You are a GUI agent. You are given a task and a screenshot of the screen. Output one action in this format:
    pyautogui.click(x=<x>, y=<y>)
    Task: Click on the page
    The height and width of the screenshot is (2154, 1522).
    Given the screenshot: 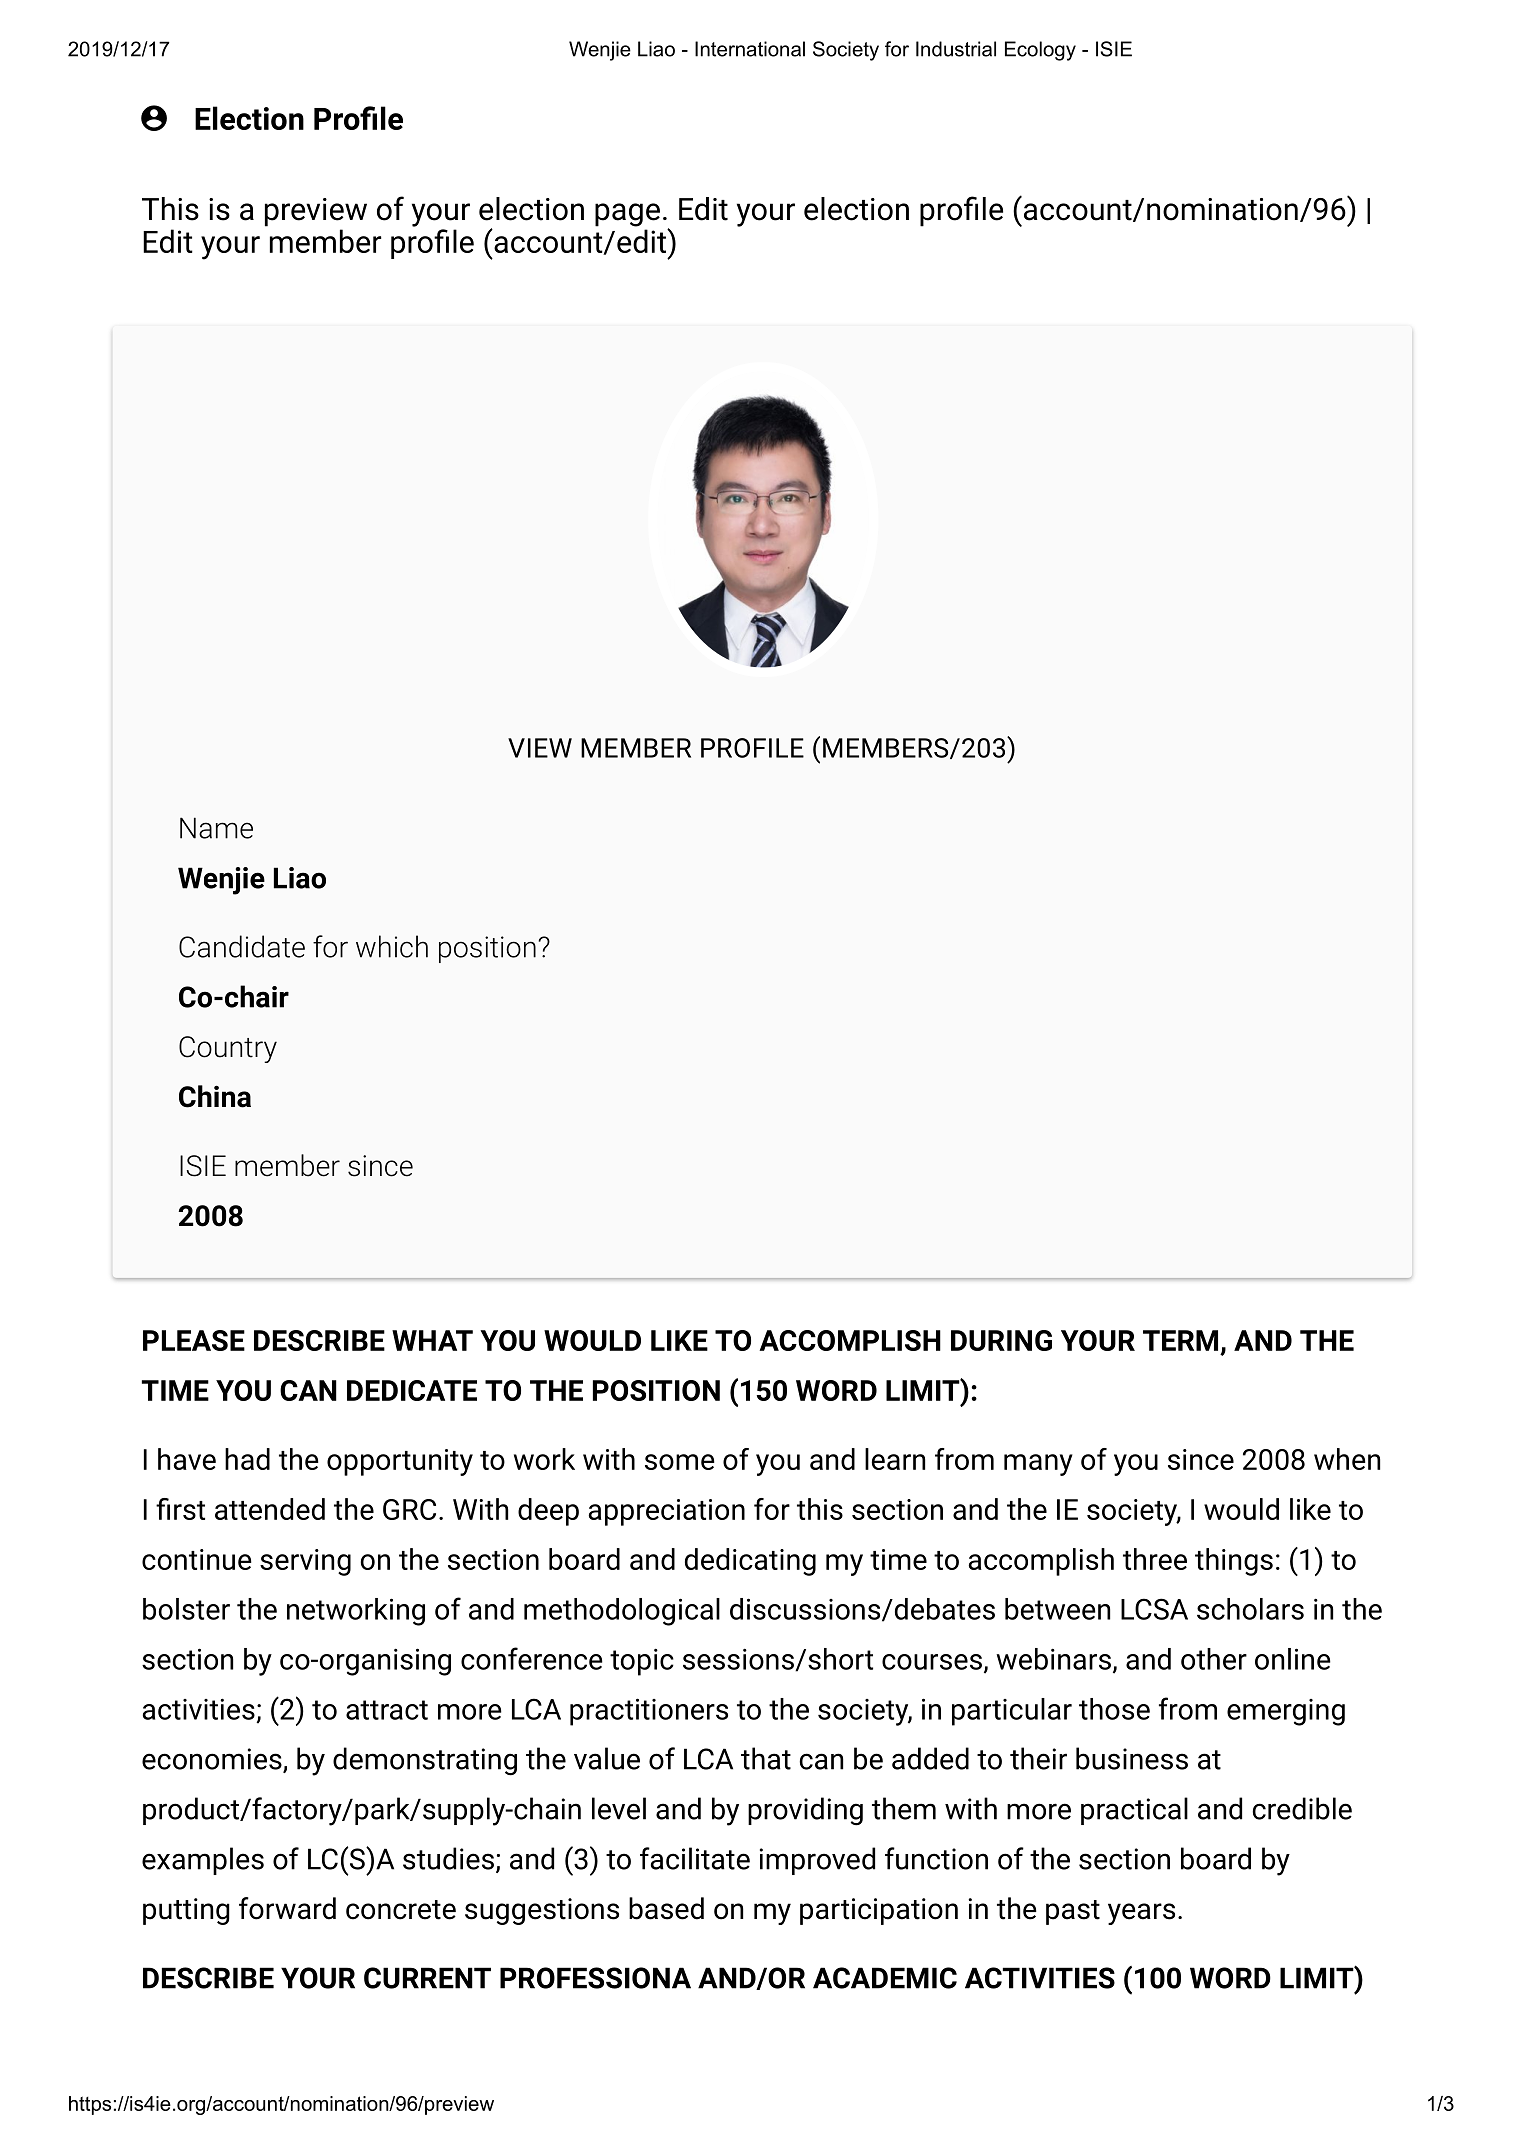 What is the action you would take?
    pyautogui.click(x=627, y=215)
